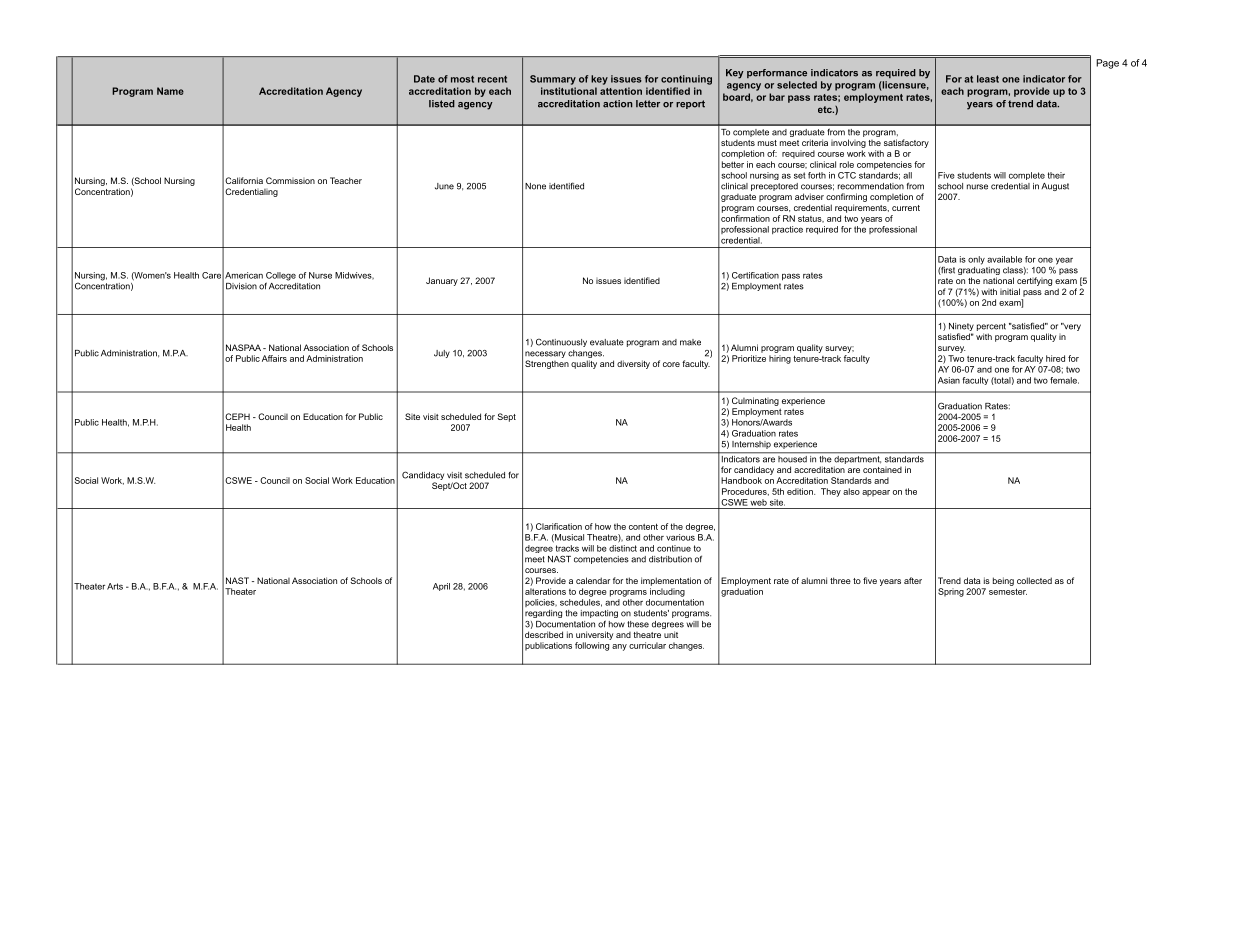  What do you see at coordinates (535, 186) in the screenshot?
I see `None` at bounding box center [535, 186].
